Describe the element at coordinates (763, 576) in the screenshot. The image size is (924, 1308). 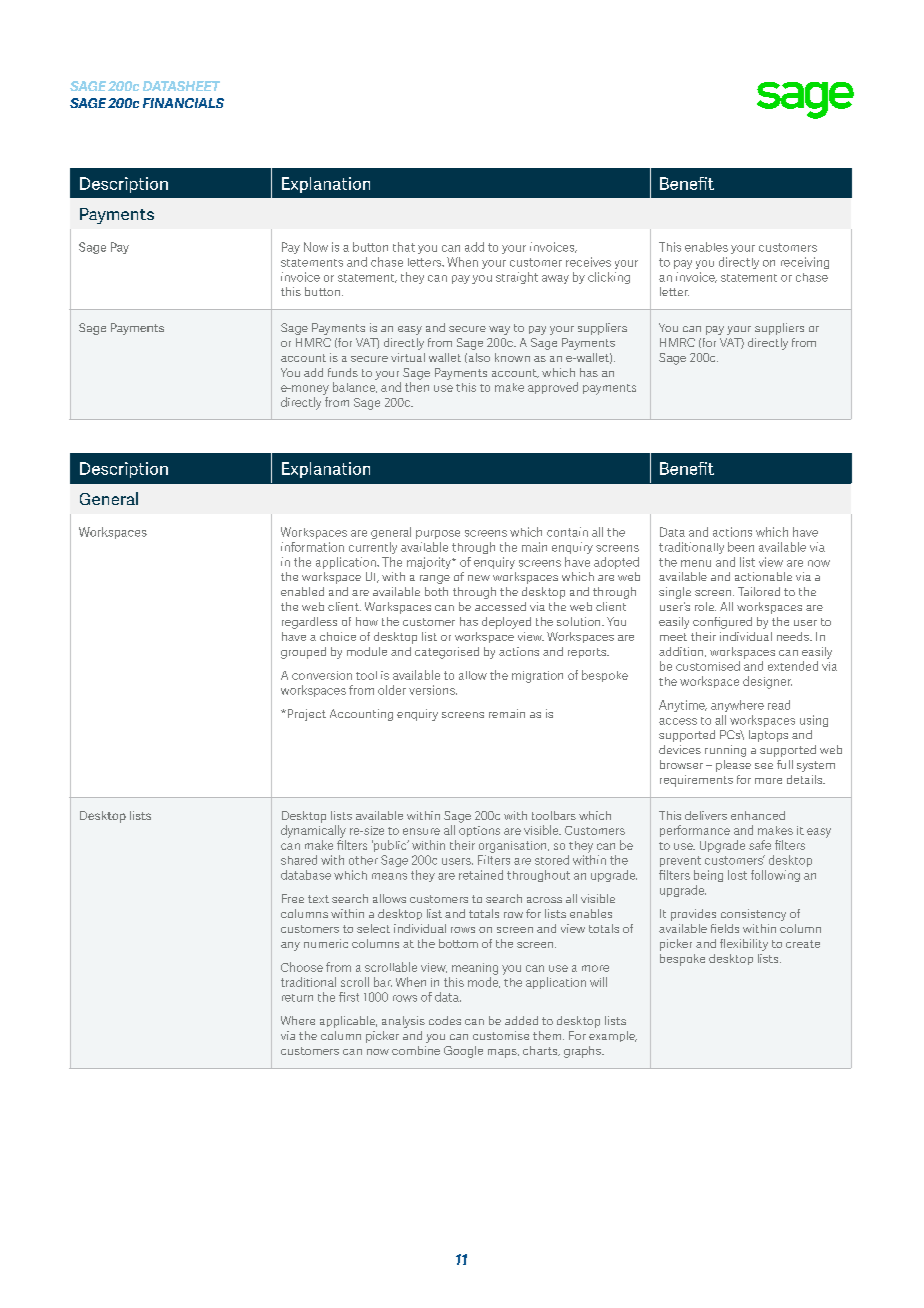
I see `actionable` at that location.
